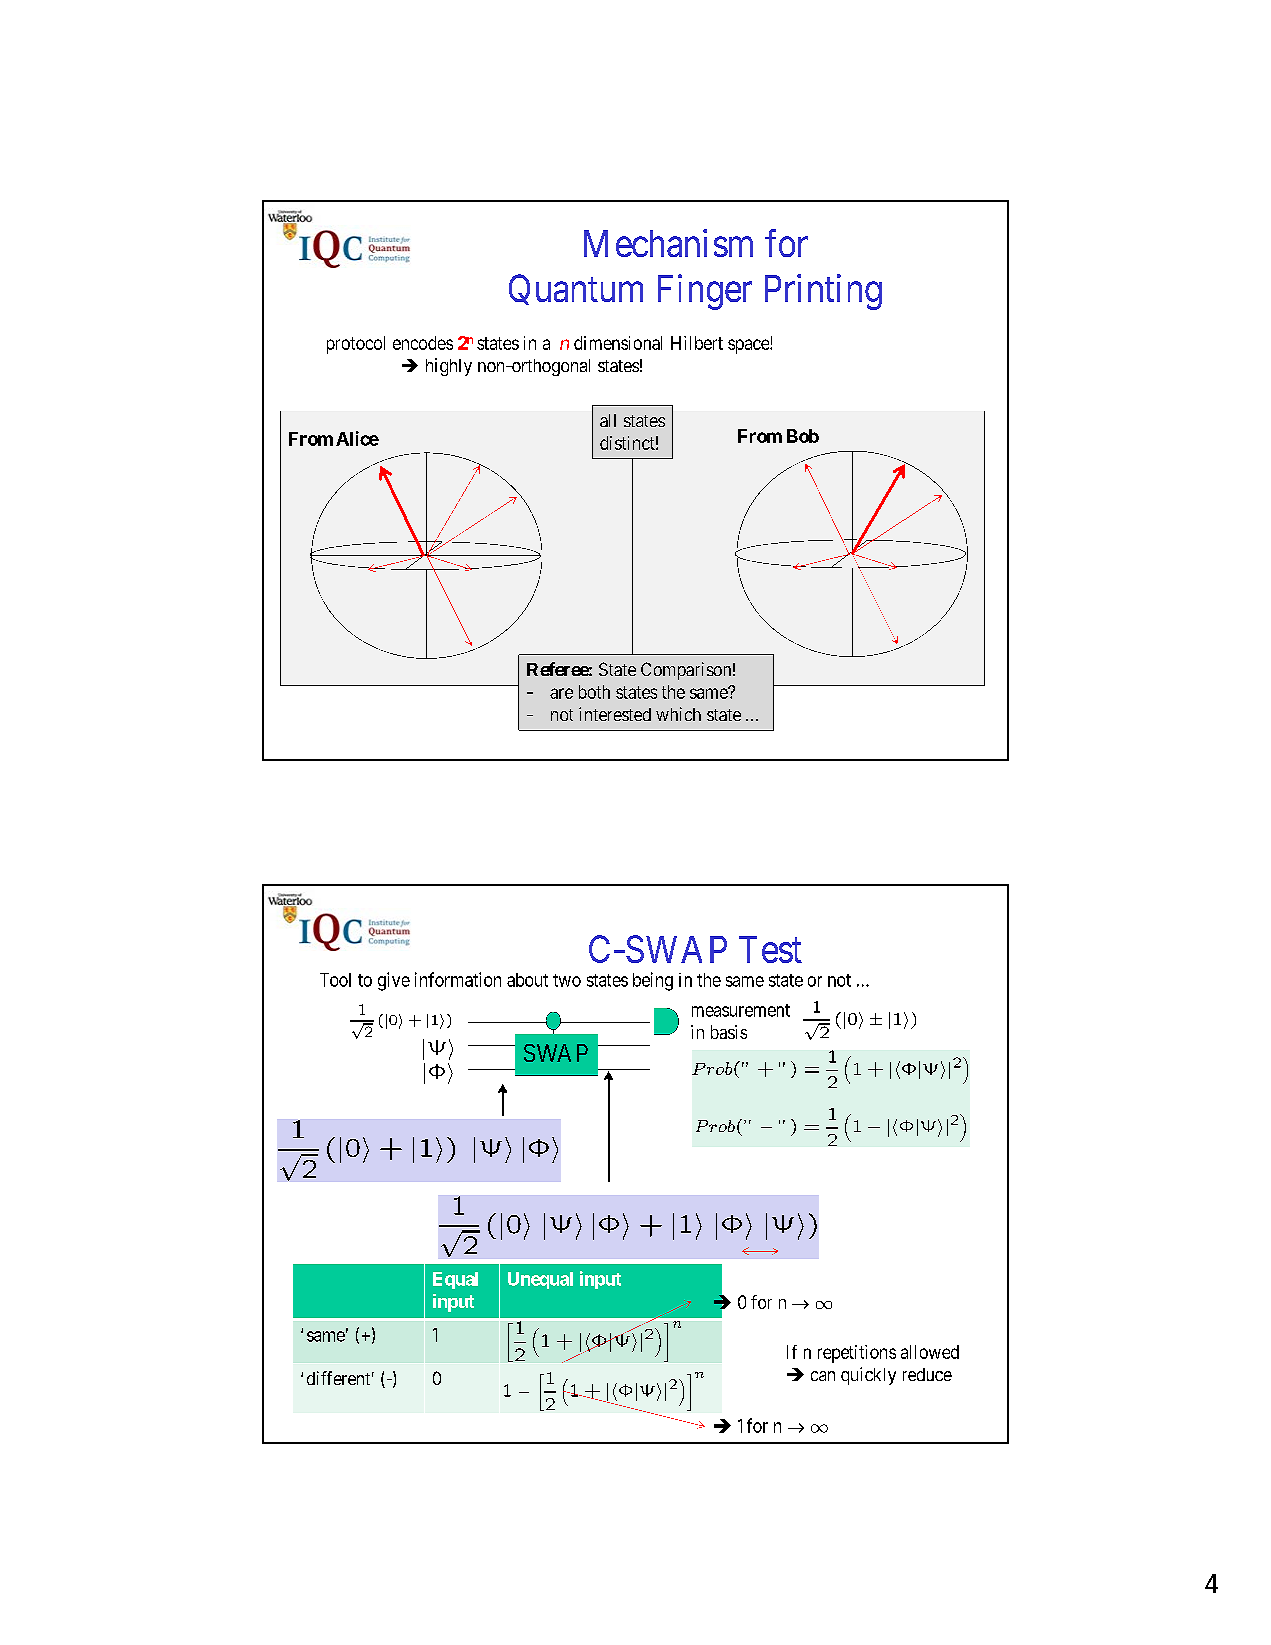 This screenshot has width=1271, height=1645. What do you see at coordinates (668, 243) in the screenshot?
I see `Mechanism` at bounding box center [668, 243].
